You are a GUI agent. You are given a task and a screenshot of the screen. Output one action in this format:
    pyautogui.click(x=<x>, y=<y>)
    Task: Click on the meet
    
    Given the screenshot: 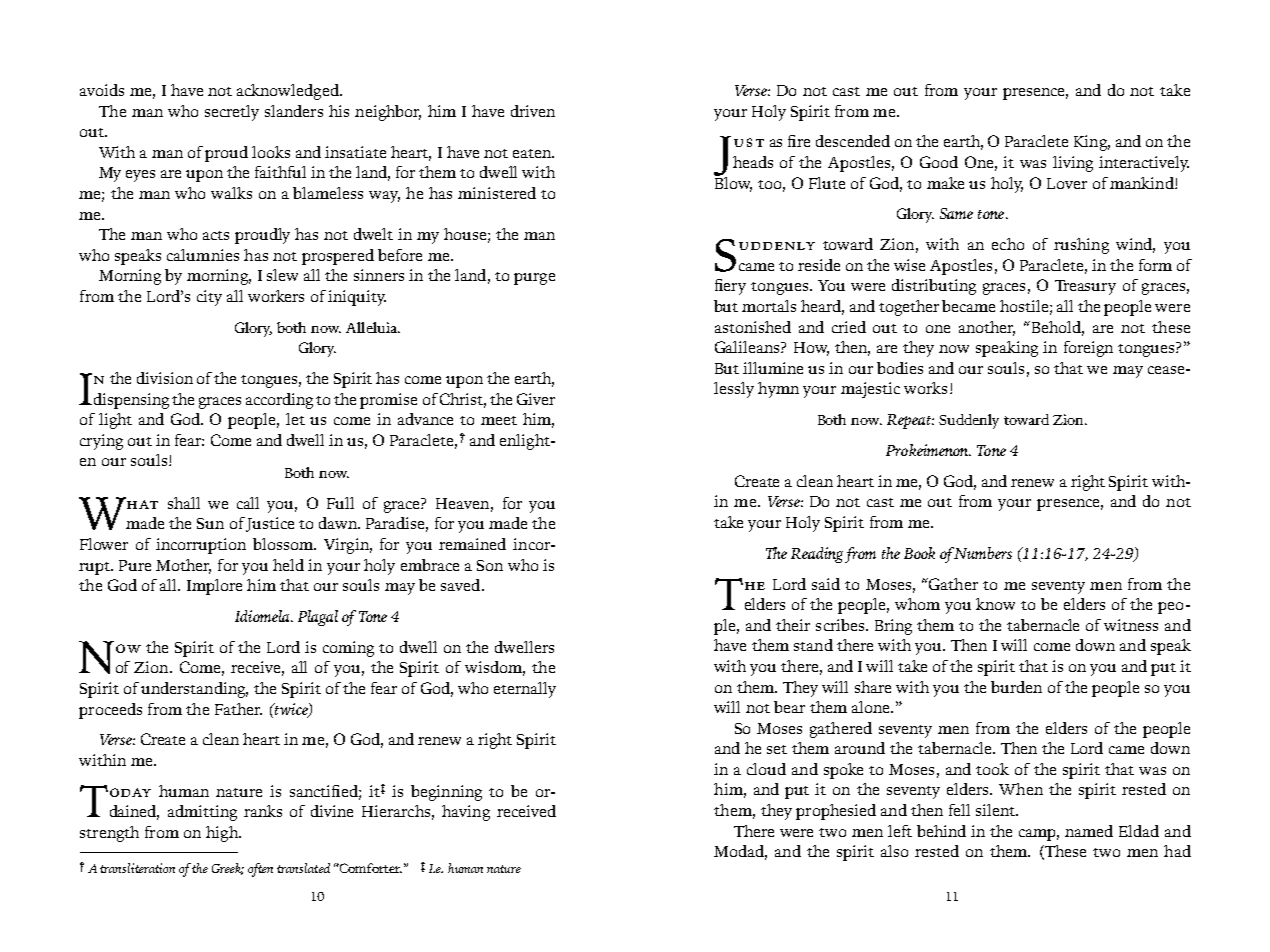 What is the action you would take?
    pyautogui.click(x=499, y=420)
